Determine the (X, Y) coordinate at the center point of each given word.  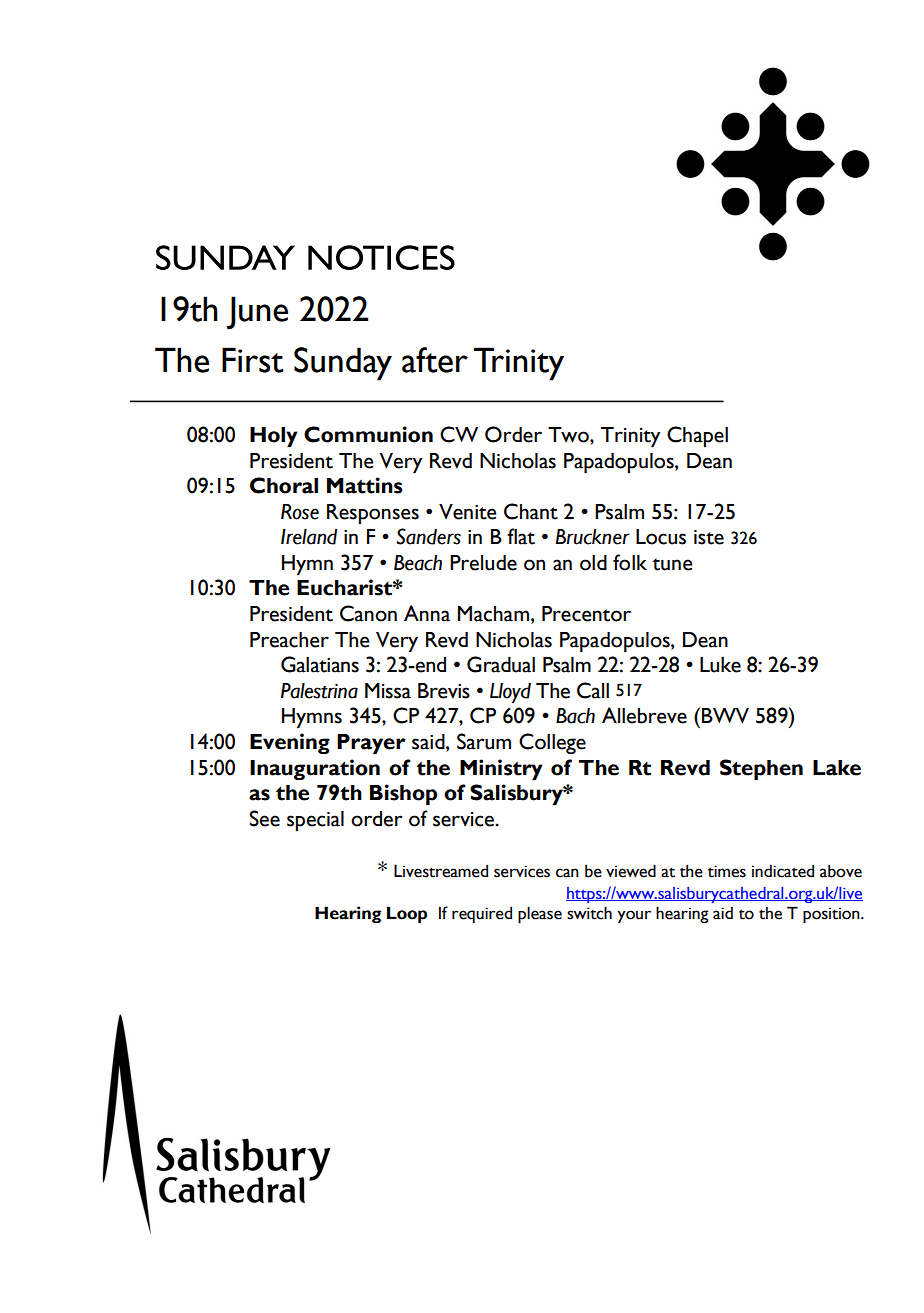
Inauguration (315, 769)
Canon (368, 613)
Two (569, 435)
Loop (407, 914)
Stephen (761, 769)
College (552, 743)
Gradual (501, 664)
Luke (720, 665)
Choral (284, 485)
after (435, 360)
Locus (661, 537)
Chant (531, 511)
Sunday (343, 364)
